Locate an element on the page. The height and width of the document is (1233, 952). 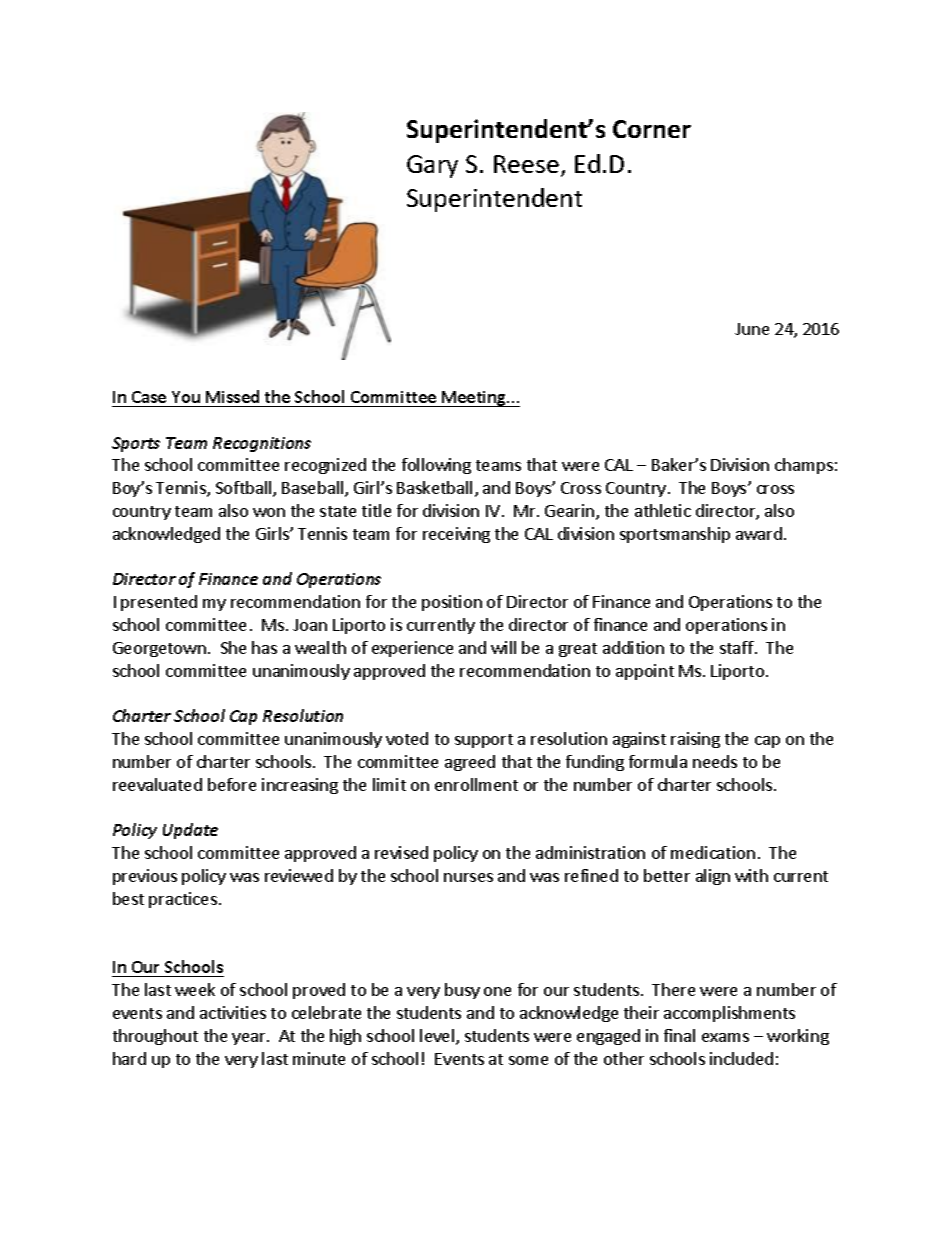
Gary is located at coordinates (432, 166).
